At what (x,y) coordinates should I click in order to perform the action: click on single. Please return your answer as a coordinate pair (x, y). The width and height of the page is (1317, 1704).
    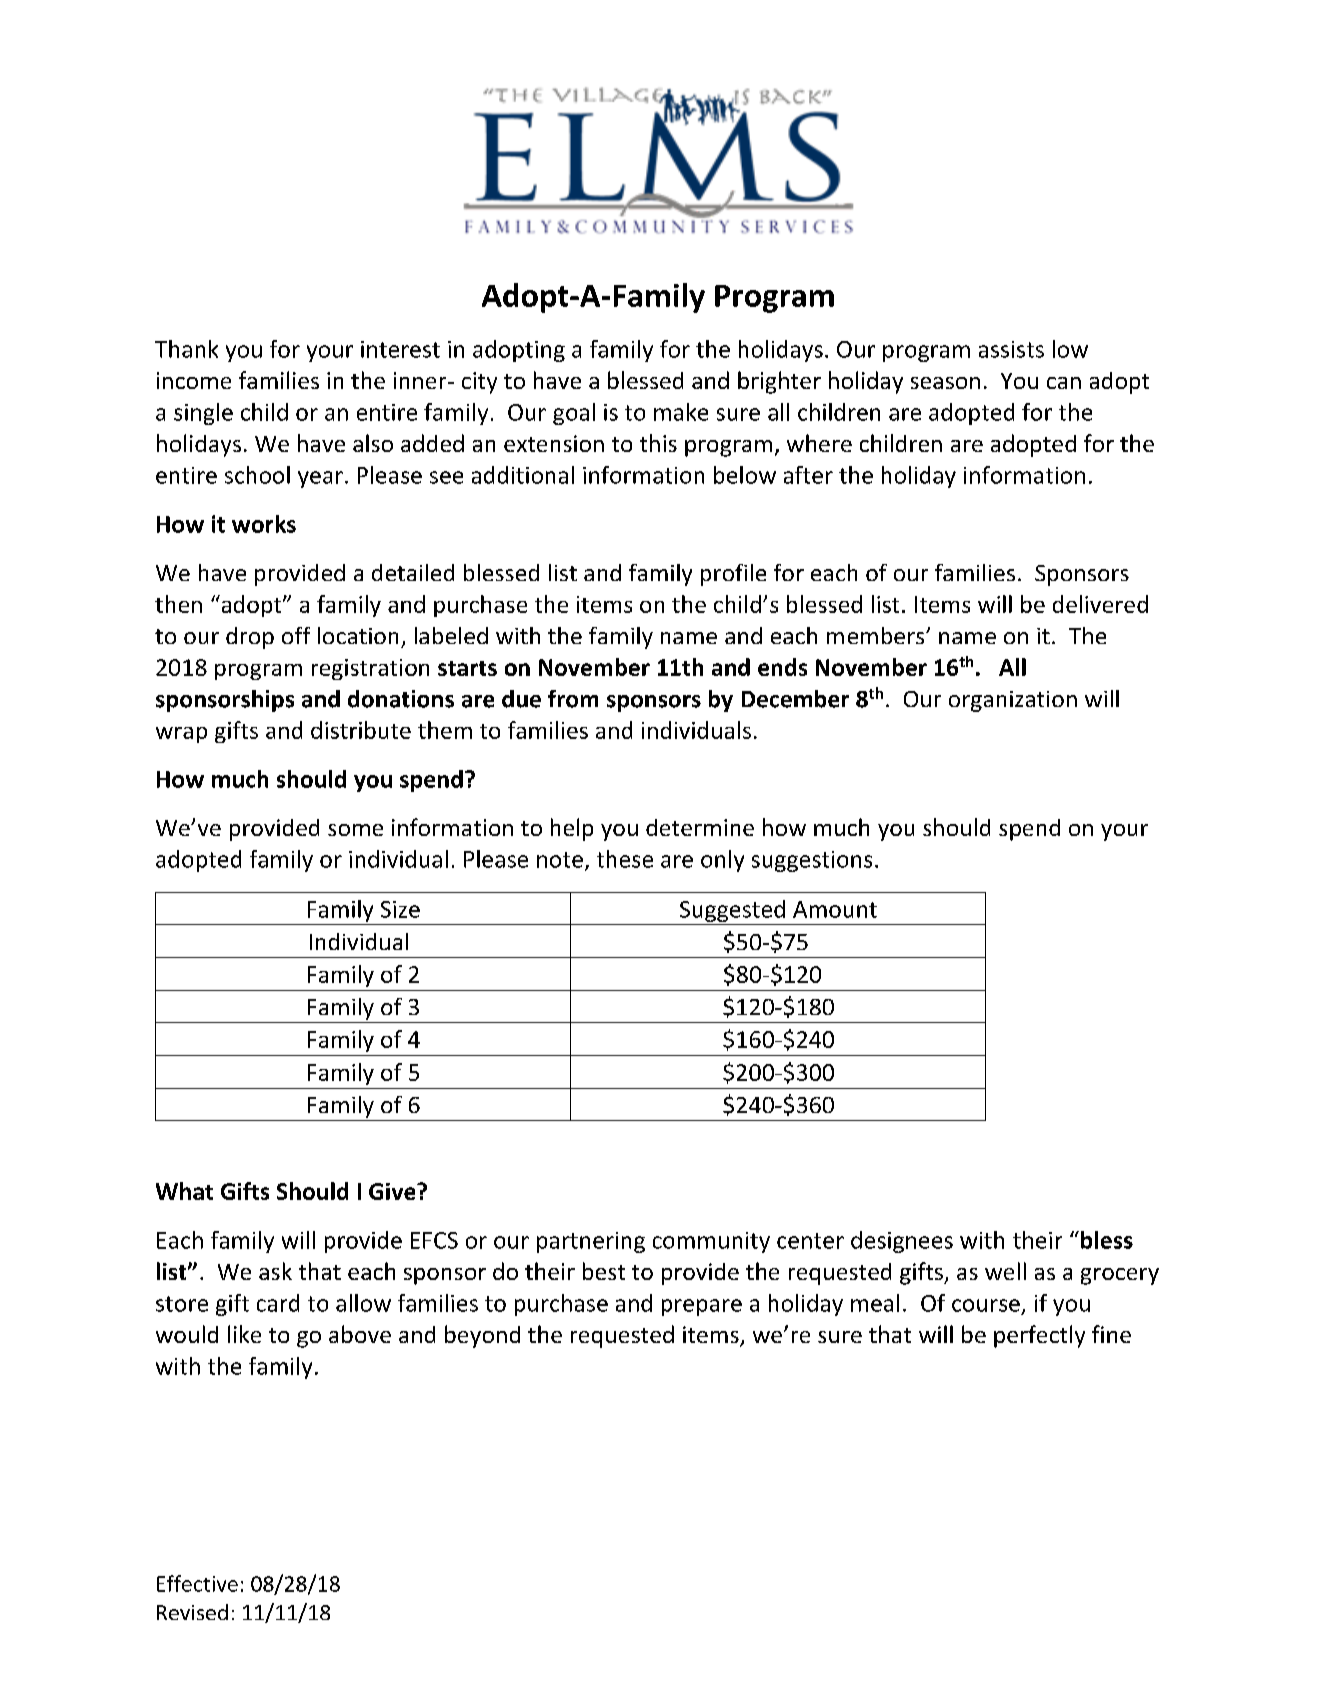
    Looking at the image, I should click on (203, 414).
